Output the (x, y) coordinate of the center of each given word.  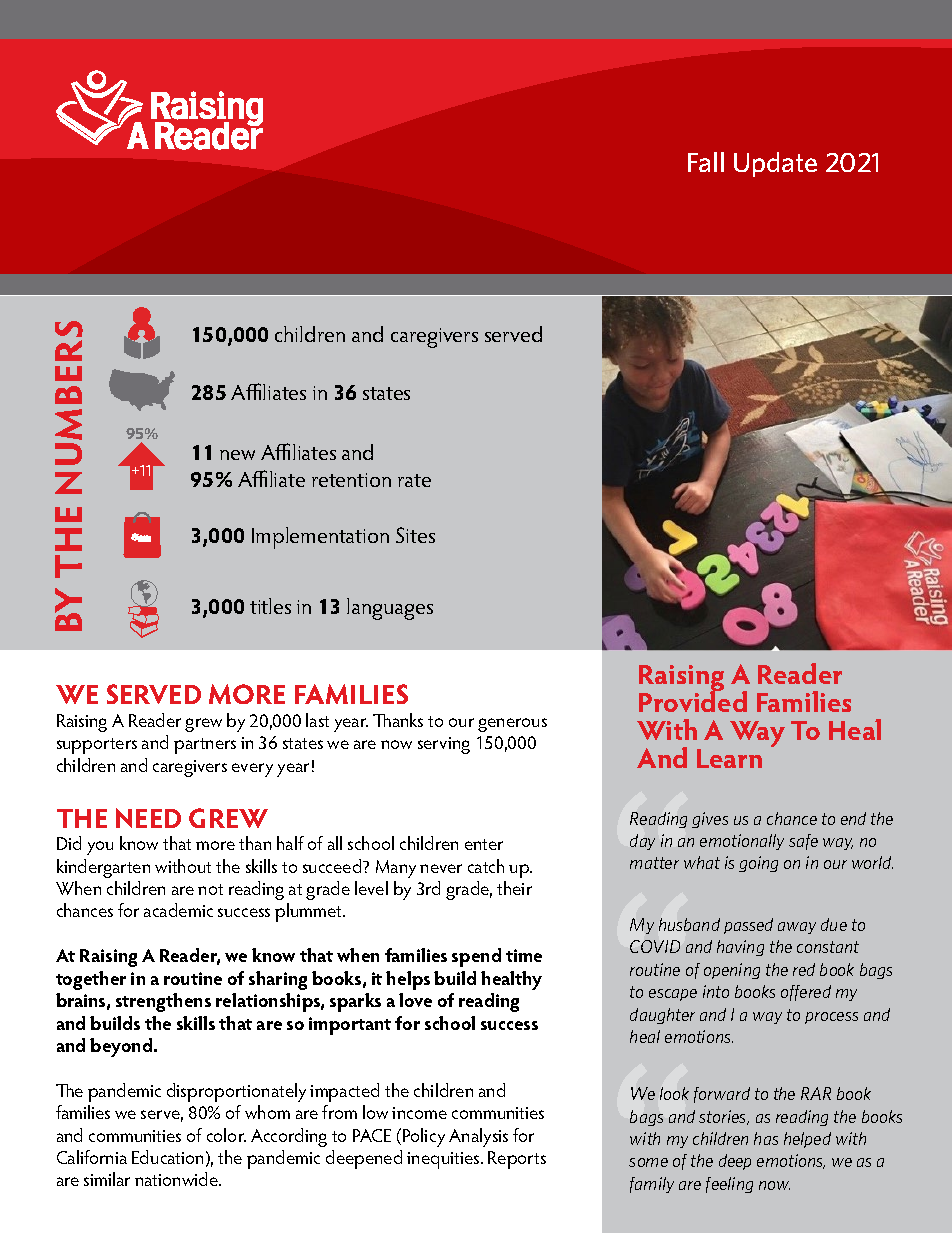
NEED (148, 818)
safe (803, 842)
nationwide (178, 1179)
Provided (693, 701)
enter (484, 844)
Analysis (478, 1137)
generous (512, 725)
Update (775, 164)
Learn (729, 758)
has (766, 1138)
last (317, 720)
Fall (706, 162)
